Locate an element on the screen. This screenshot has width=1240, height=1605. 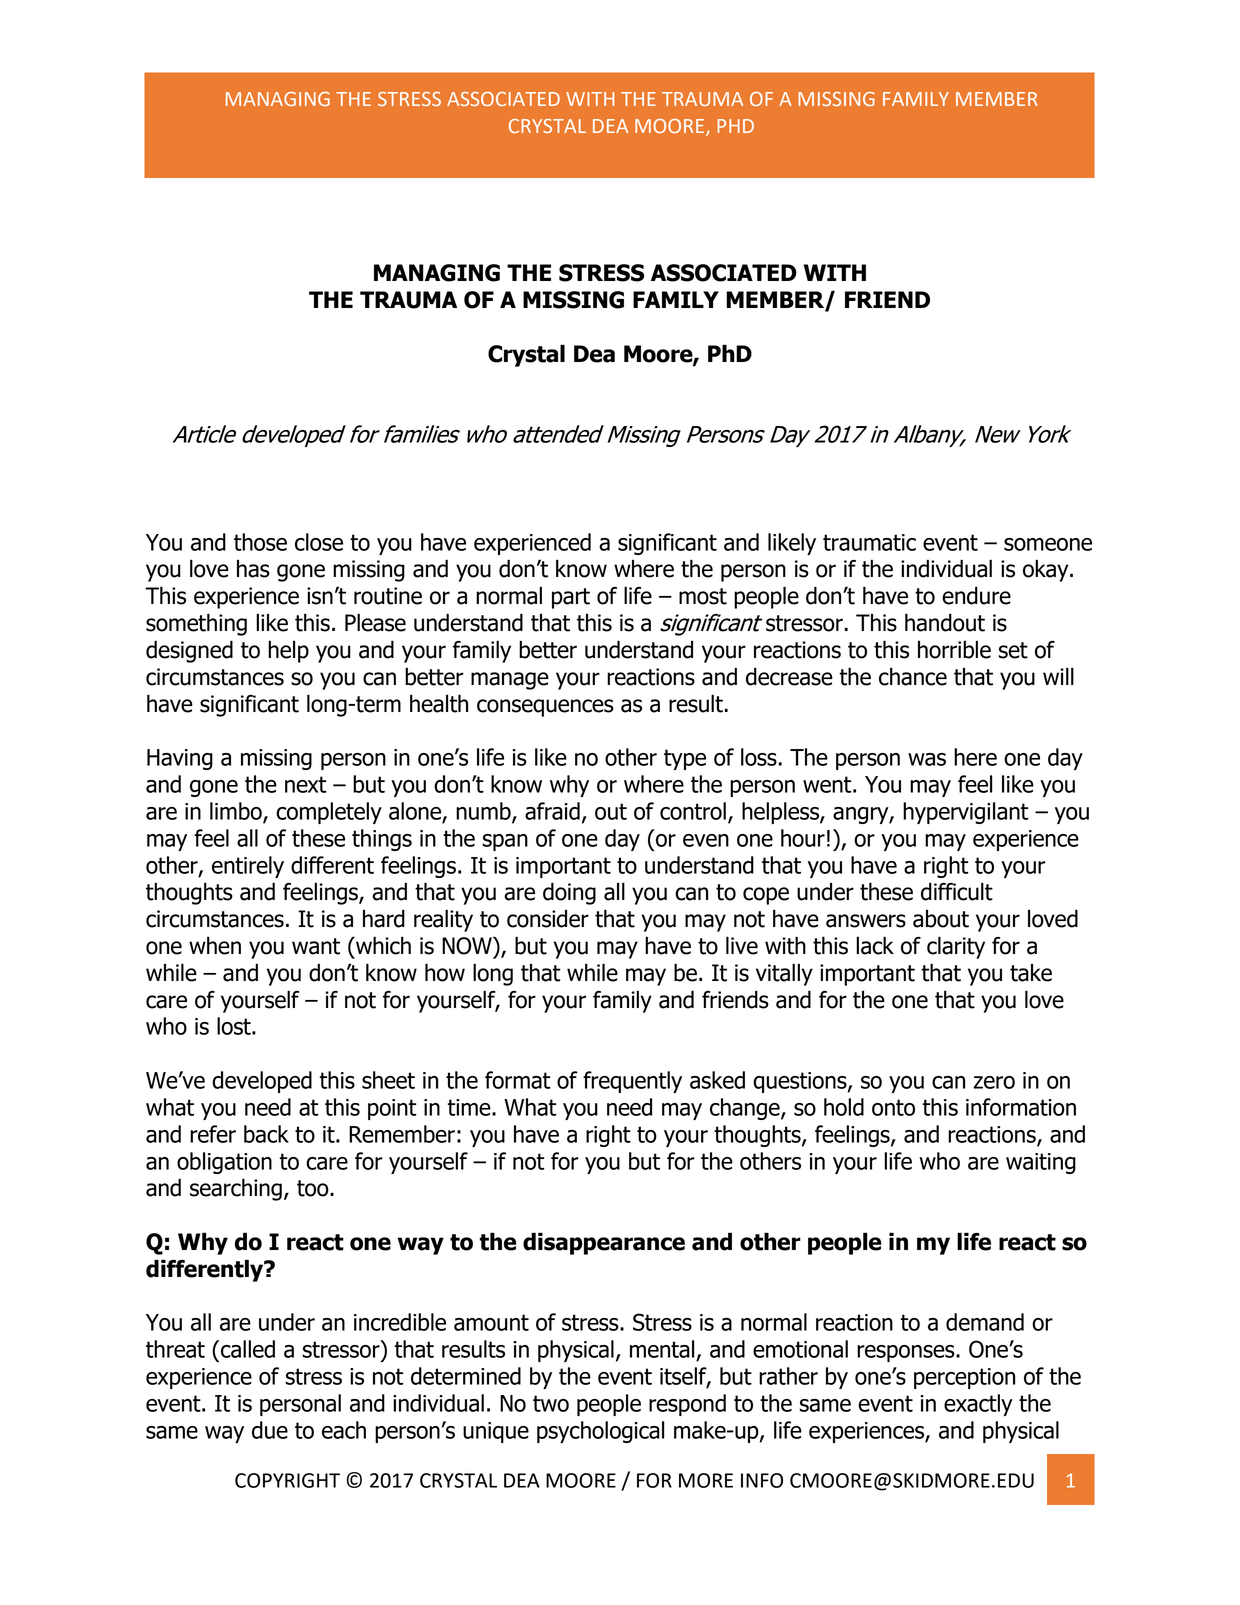
endure is located at coordinates (976, 595).
